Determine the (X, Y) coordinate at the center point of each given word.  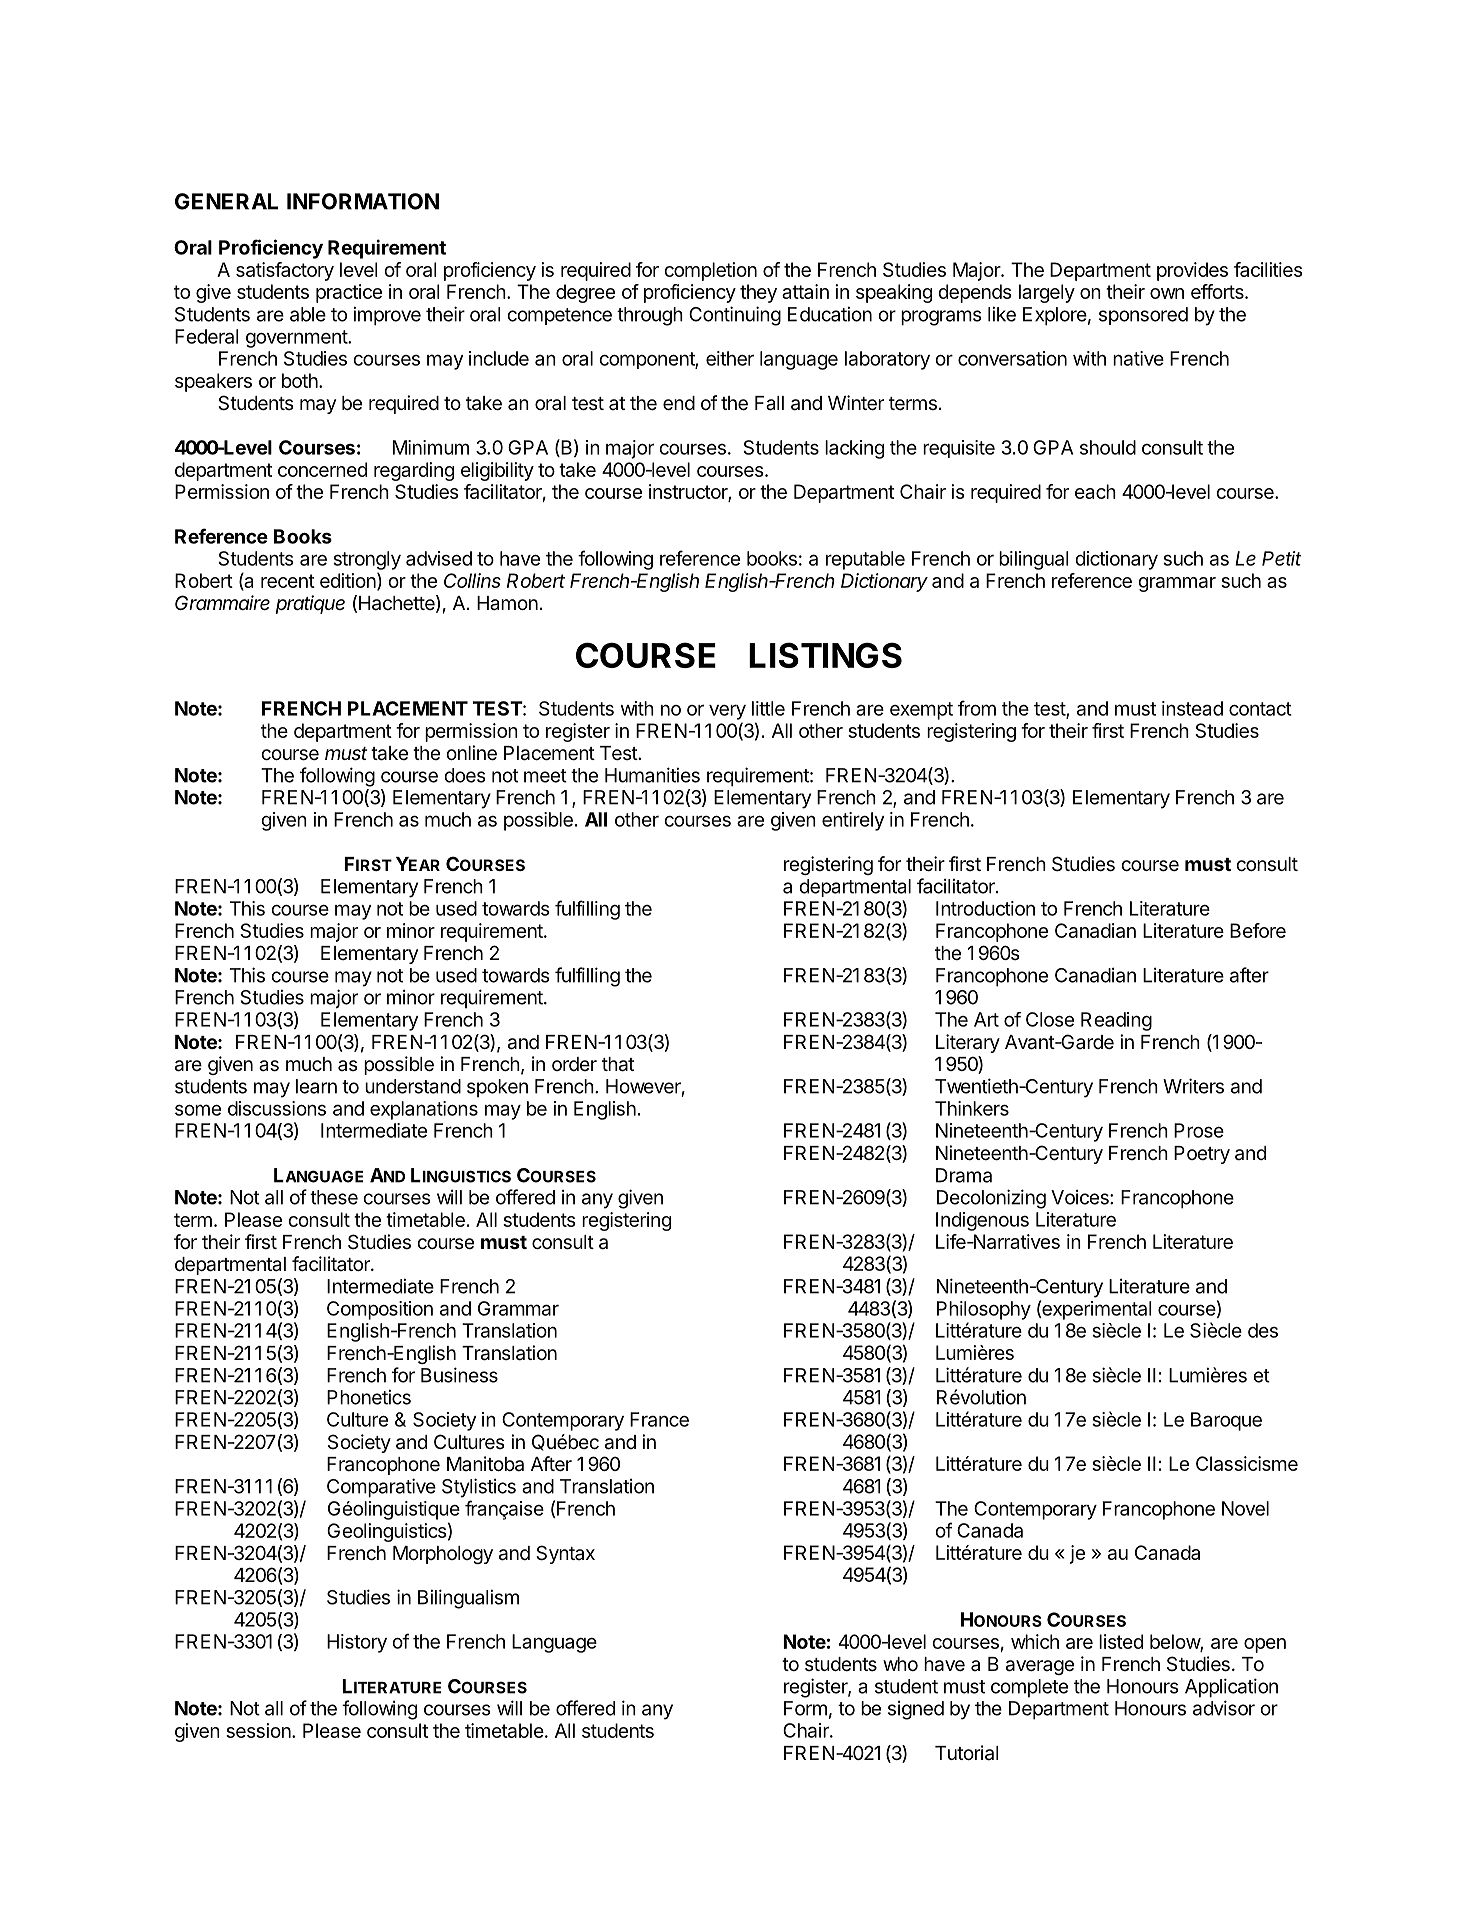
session (259, 1730)
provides (1192, 271)
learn (316, 1086)
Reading (1116, 1021)
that (618, 1064)
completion (710, 271)
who (900, 1664)
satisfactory (285, 271)
